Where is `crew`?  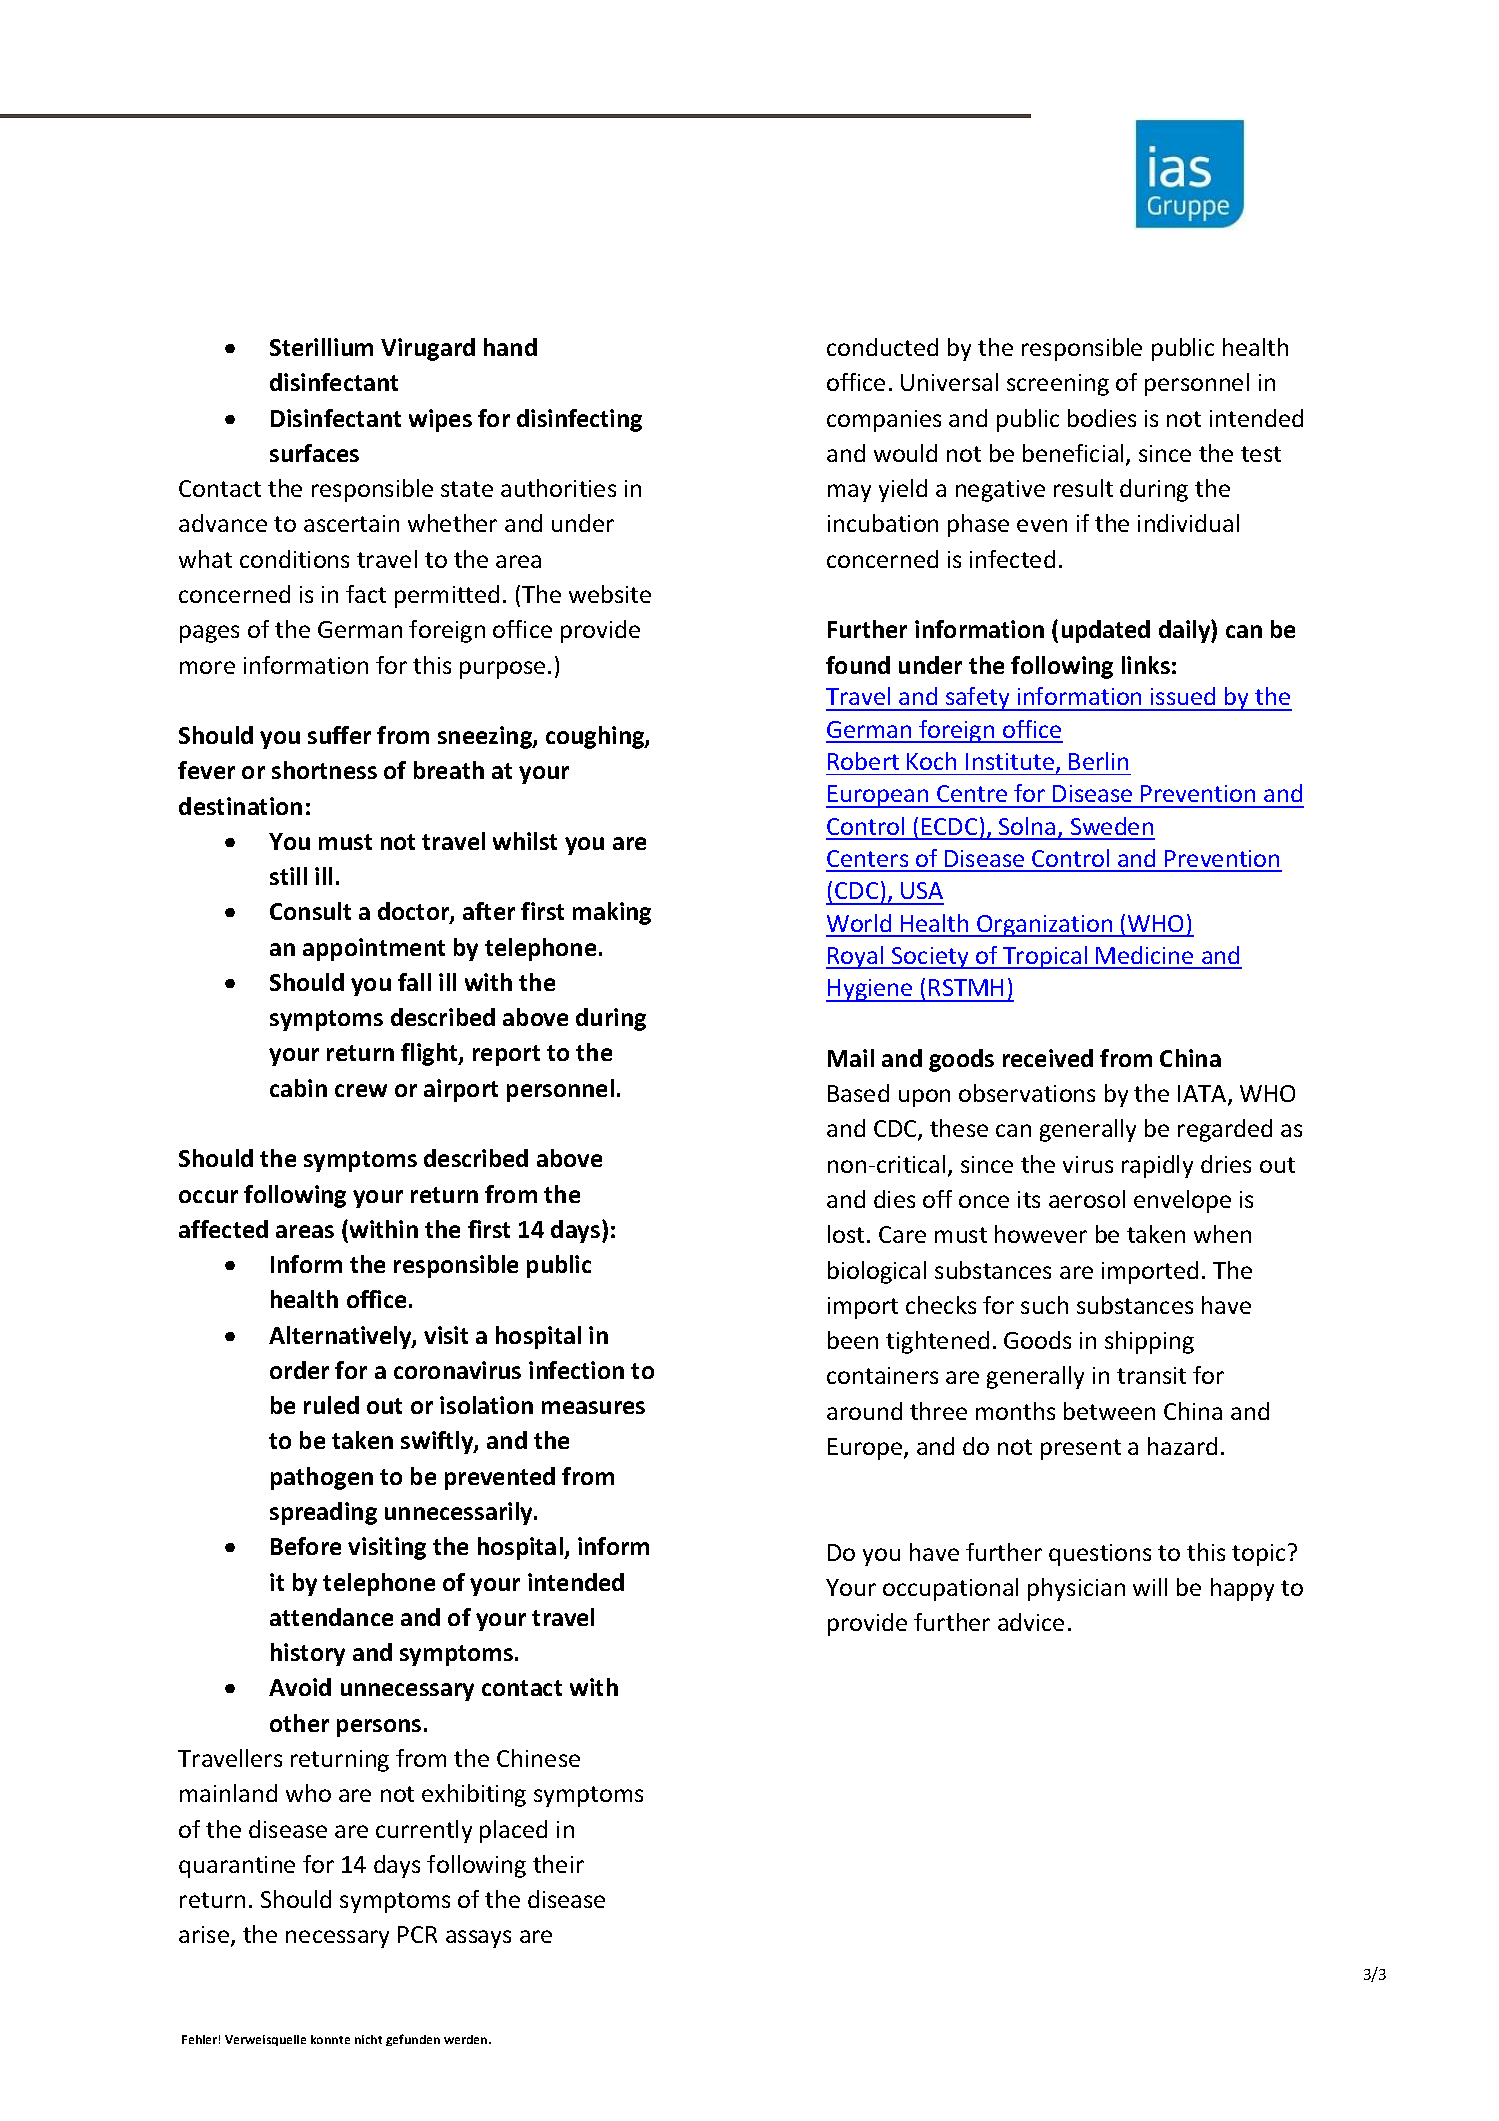 crew is located at coordinates (361, 1090).
